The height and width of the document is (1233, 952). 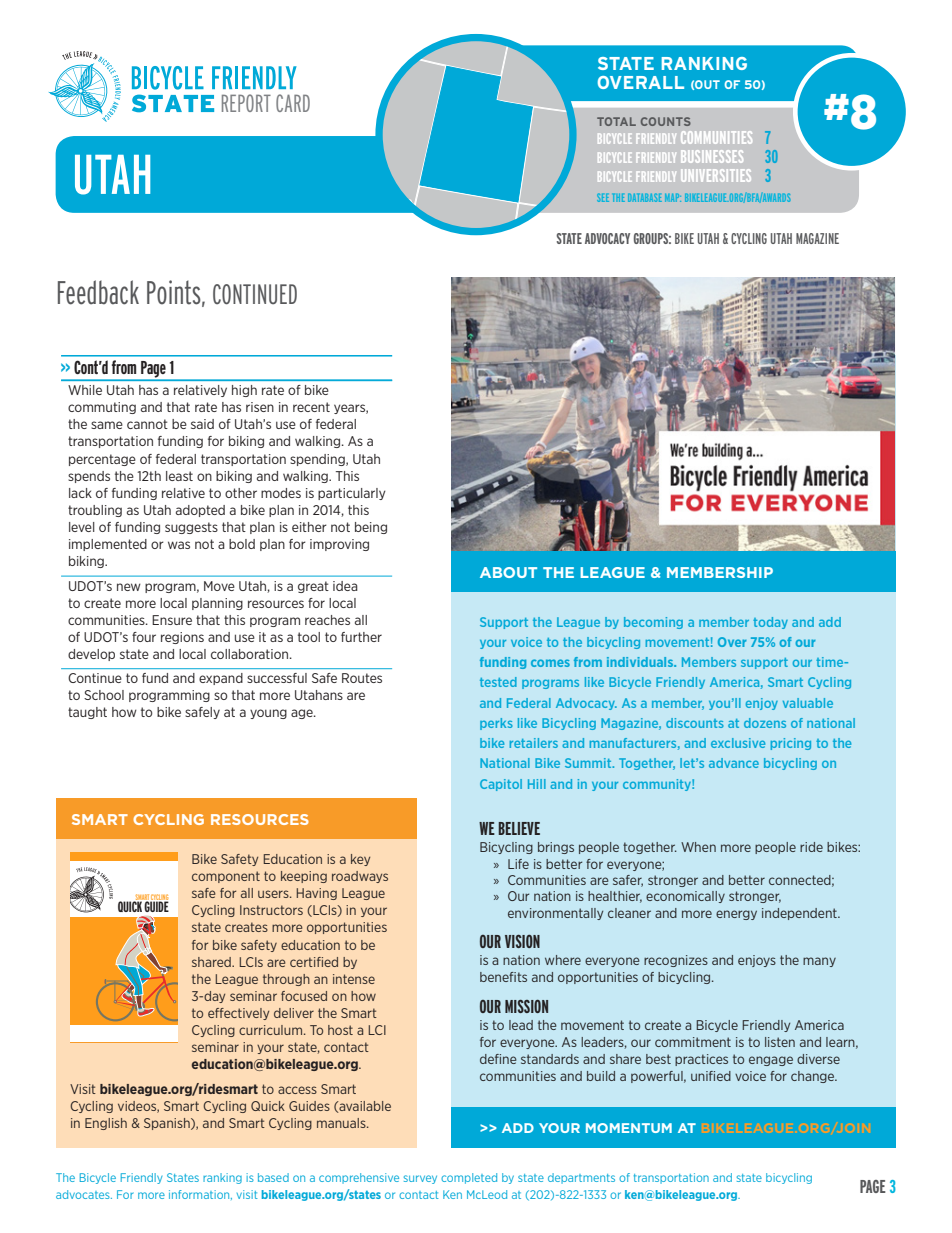 What do you see at coordinates (293, 103) in the document?
I see `CARD` at bounding box center [293, 103].
